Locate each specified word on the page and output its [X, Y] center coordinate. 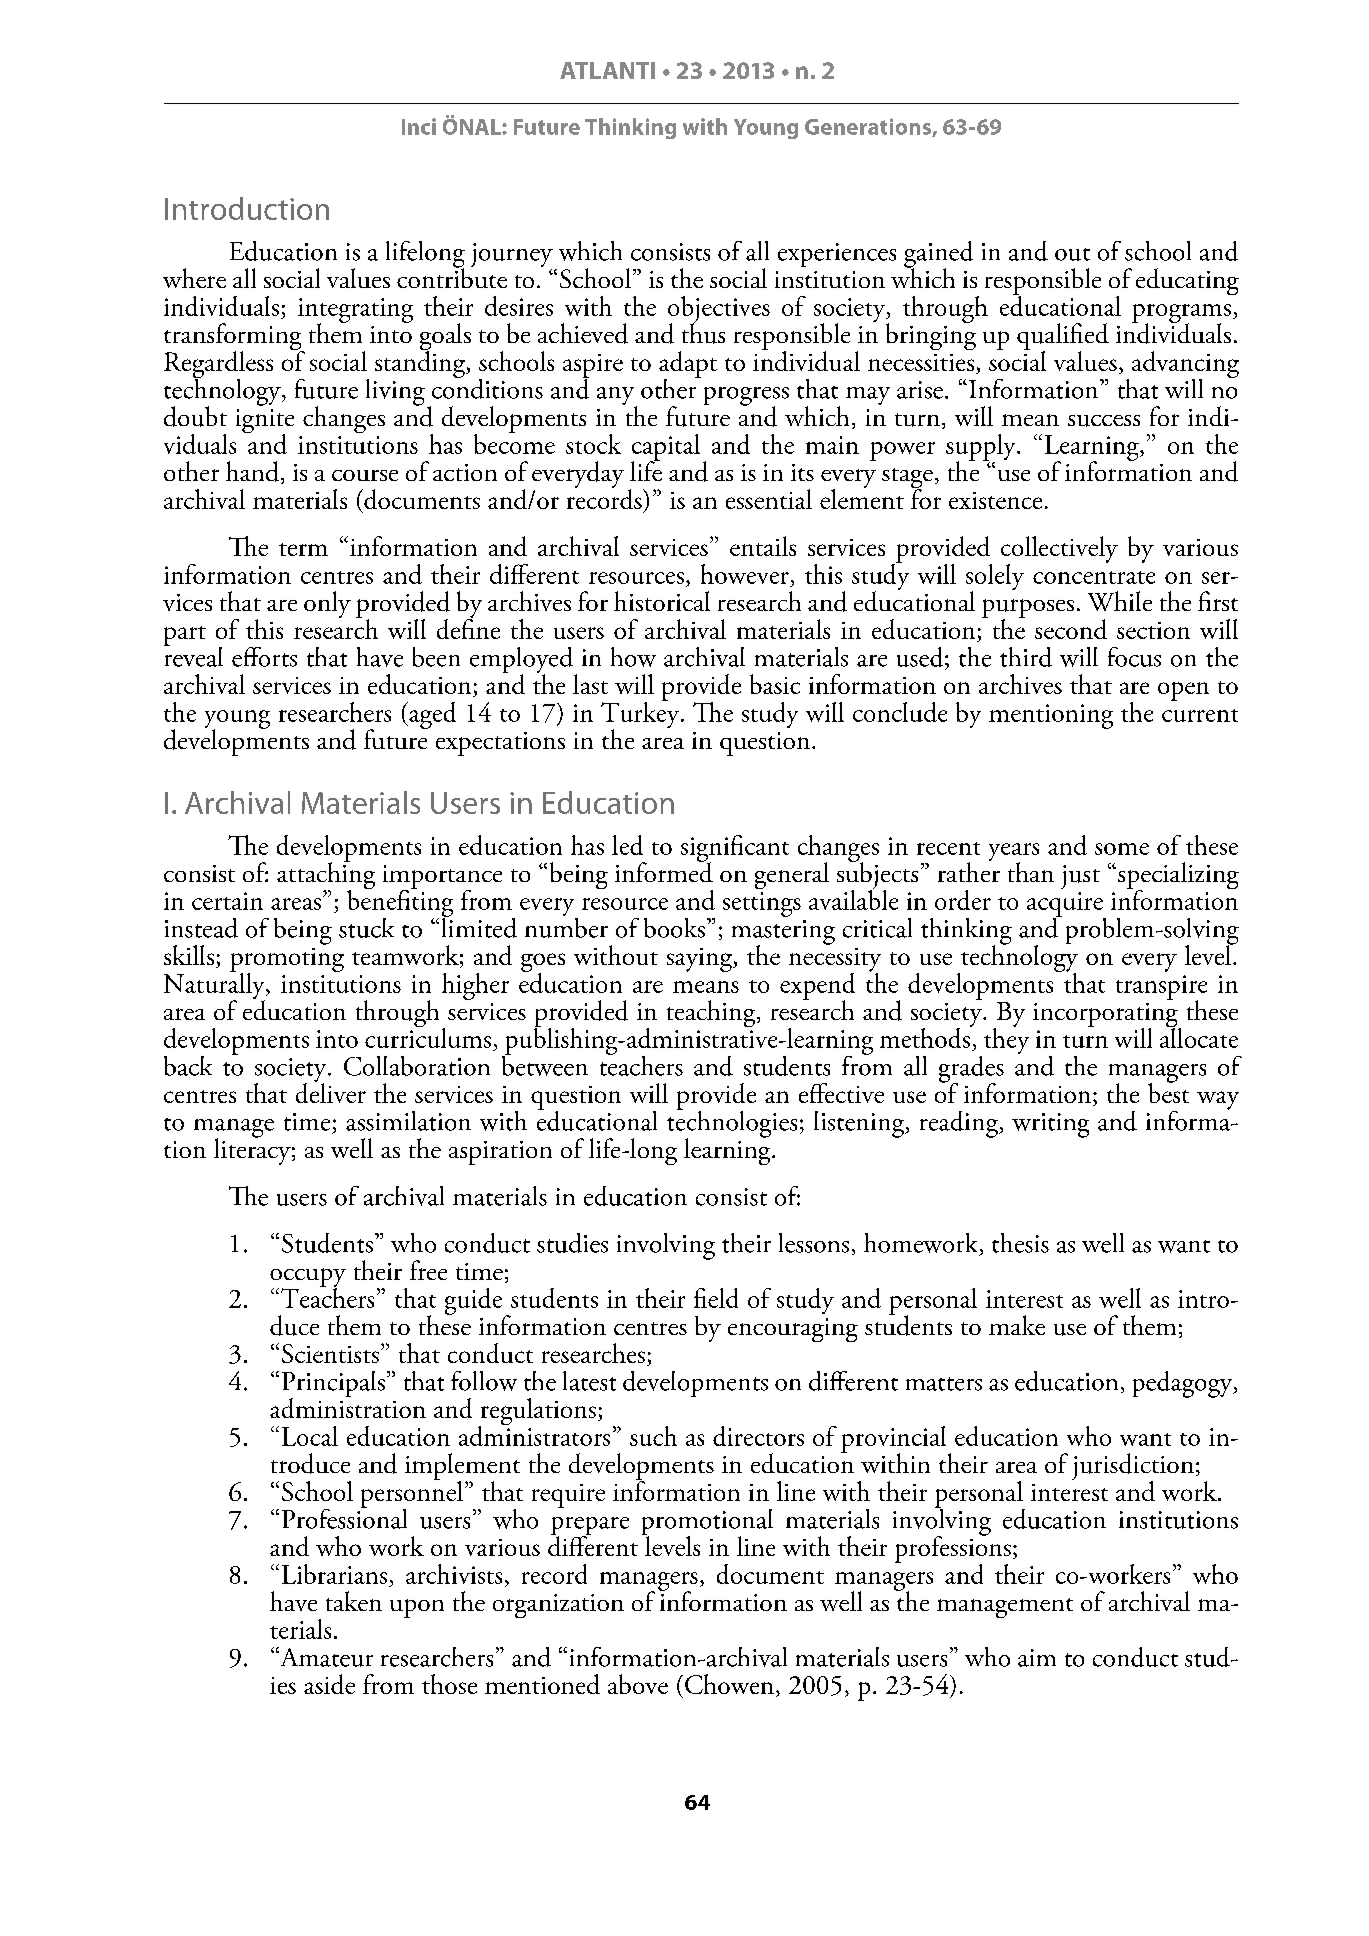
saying [700, 960]
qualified [1063, 338]
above [638, 1684]
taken [354, 1601]
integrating [355, 311]
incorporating [1106, 1016]
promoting [287, 961]
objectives [719, 310]
